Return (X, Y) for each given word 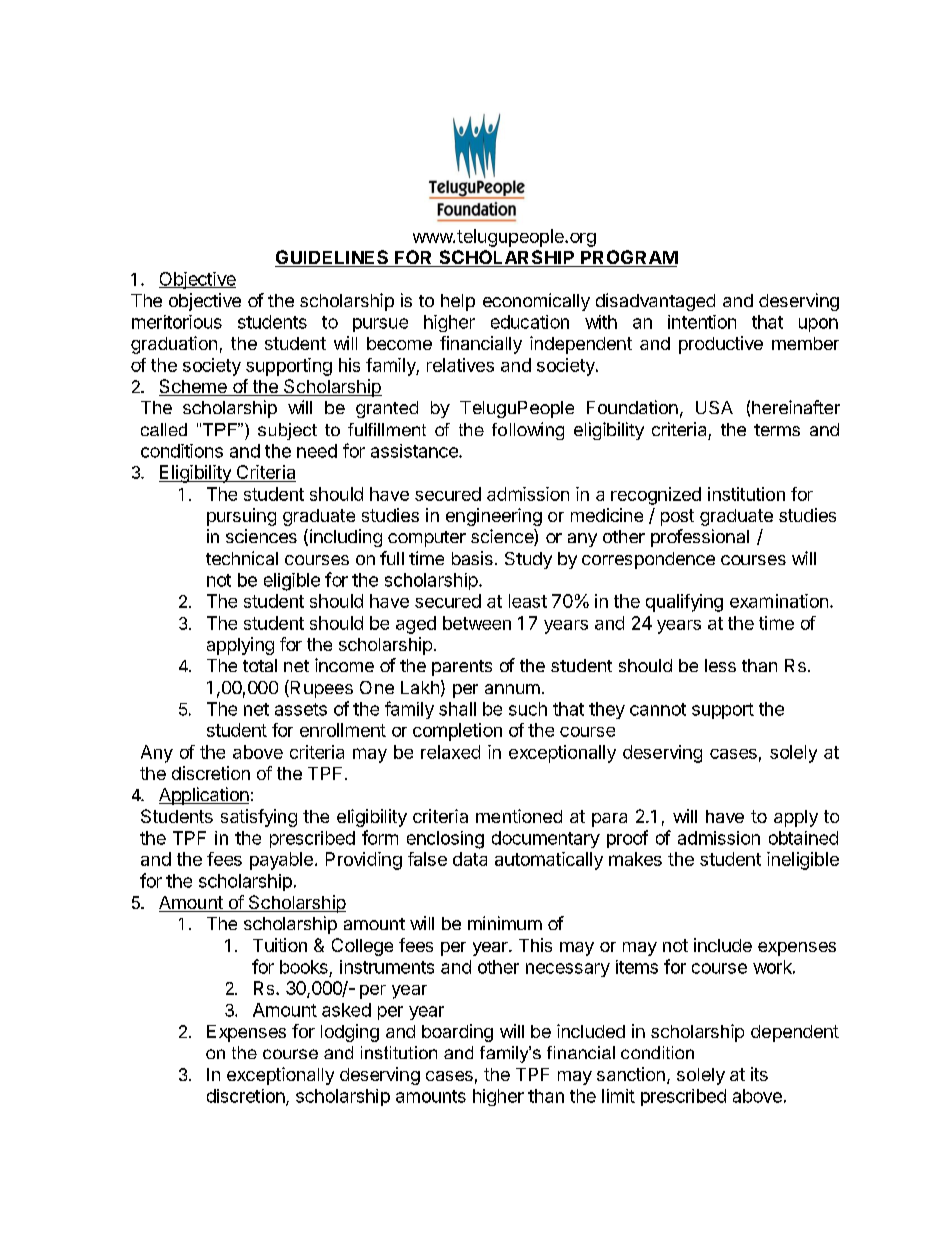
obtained (803, 838)
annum (512, 689)
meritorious (177, 322)
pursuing (241, 517)
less (720, 665)
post (677, 517)
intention (702, 322)
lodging (350, 1033)
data (470, 859)
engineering (494, 517)
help (458, 302)
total (260, 665)
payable (281, 861)
